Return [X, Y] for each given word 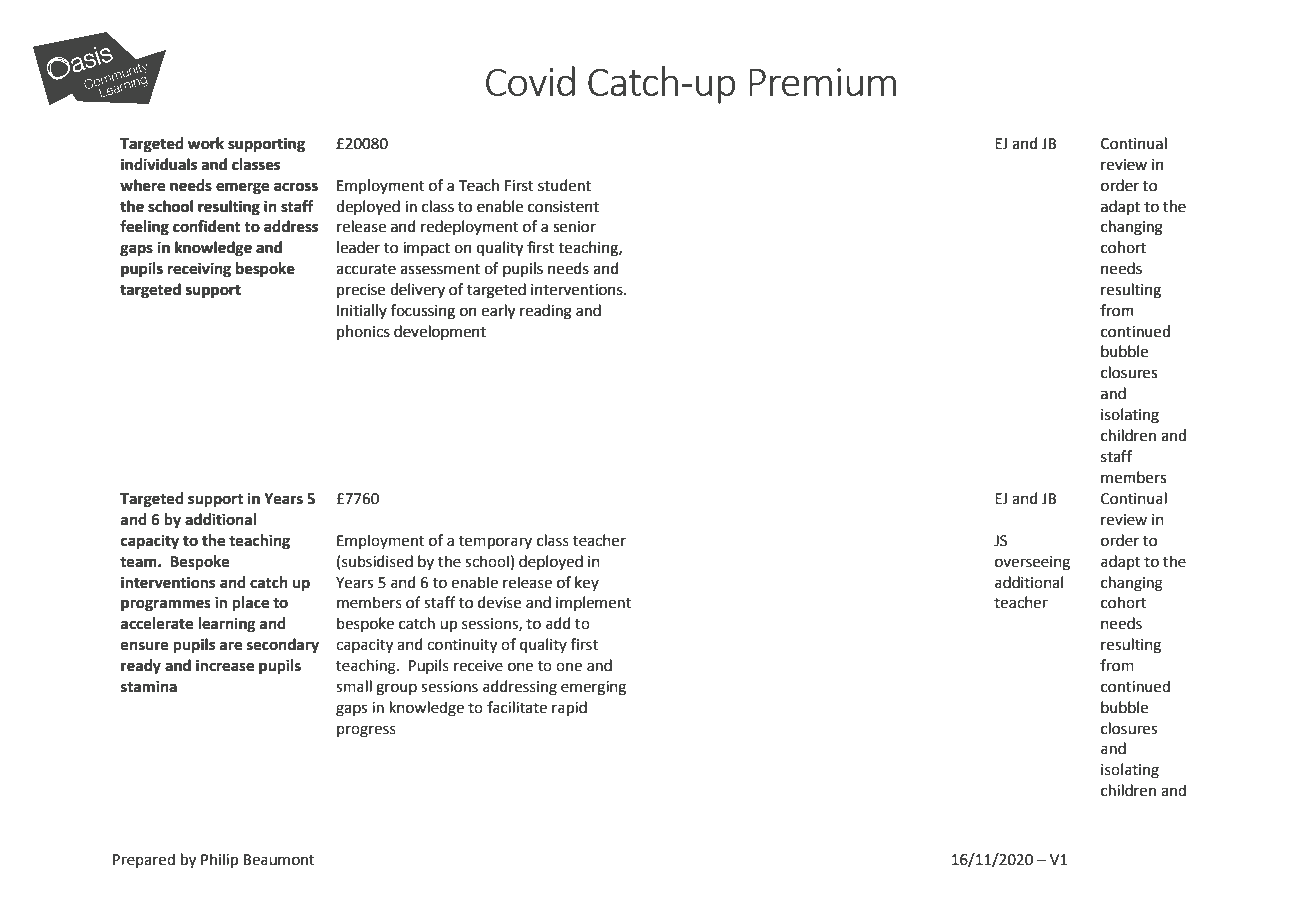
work [206, 143]
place [250, 604]
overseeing [1032, 563]
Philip [219, 860]
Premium [822, 82]
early [498, 311]
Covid [530, 81]
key [587, 583]
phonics [363, 332]
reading [546, 312]
